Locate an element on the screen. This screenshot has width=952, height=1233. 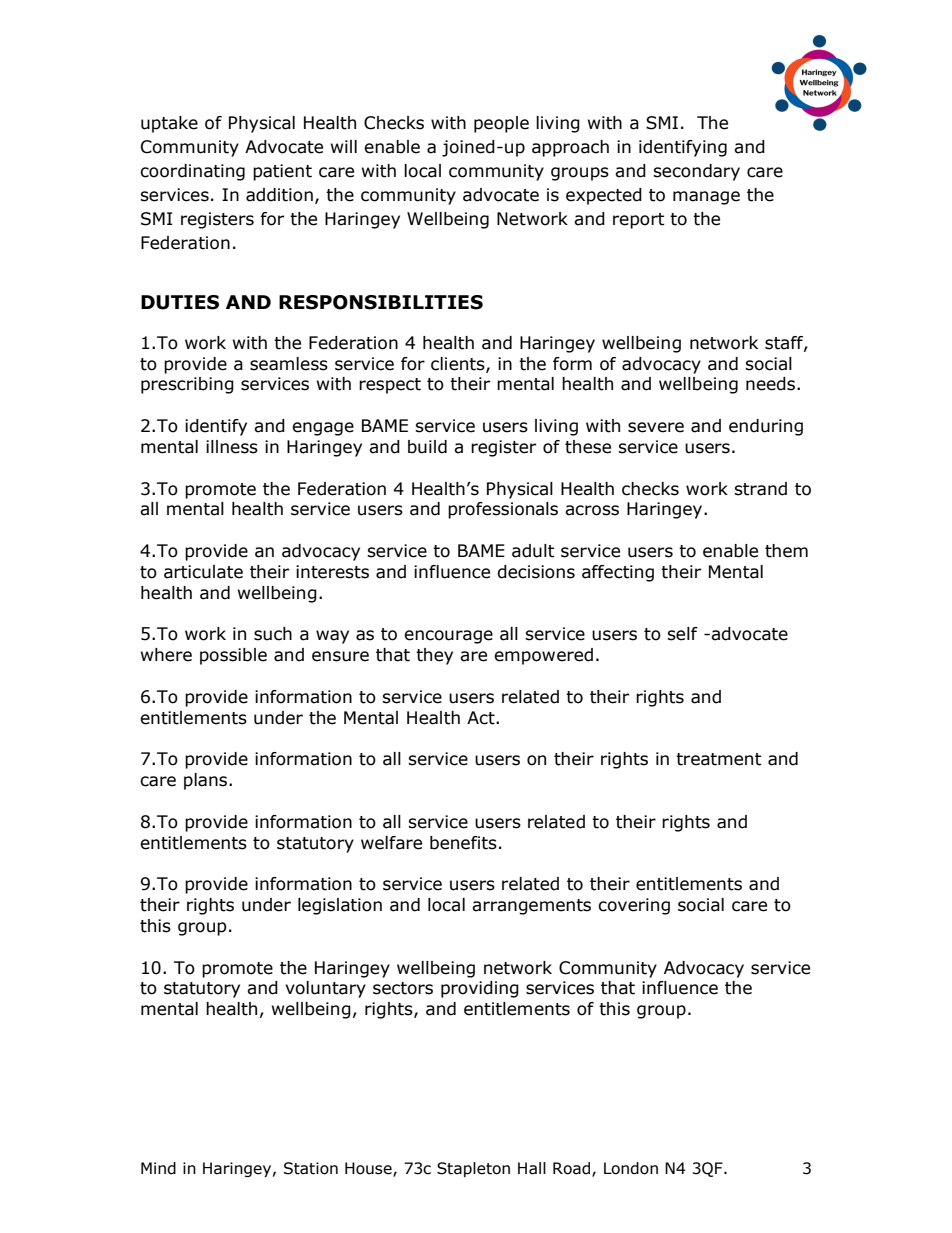
coordinating is located at coordinates (192, 172).
